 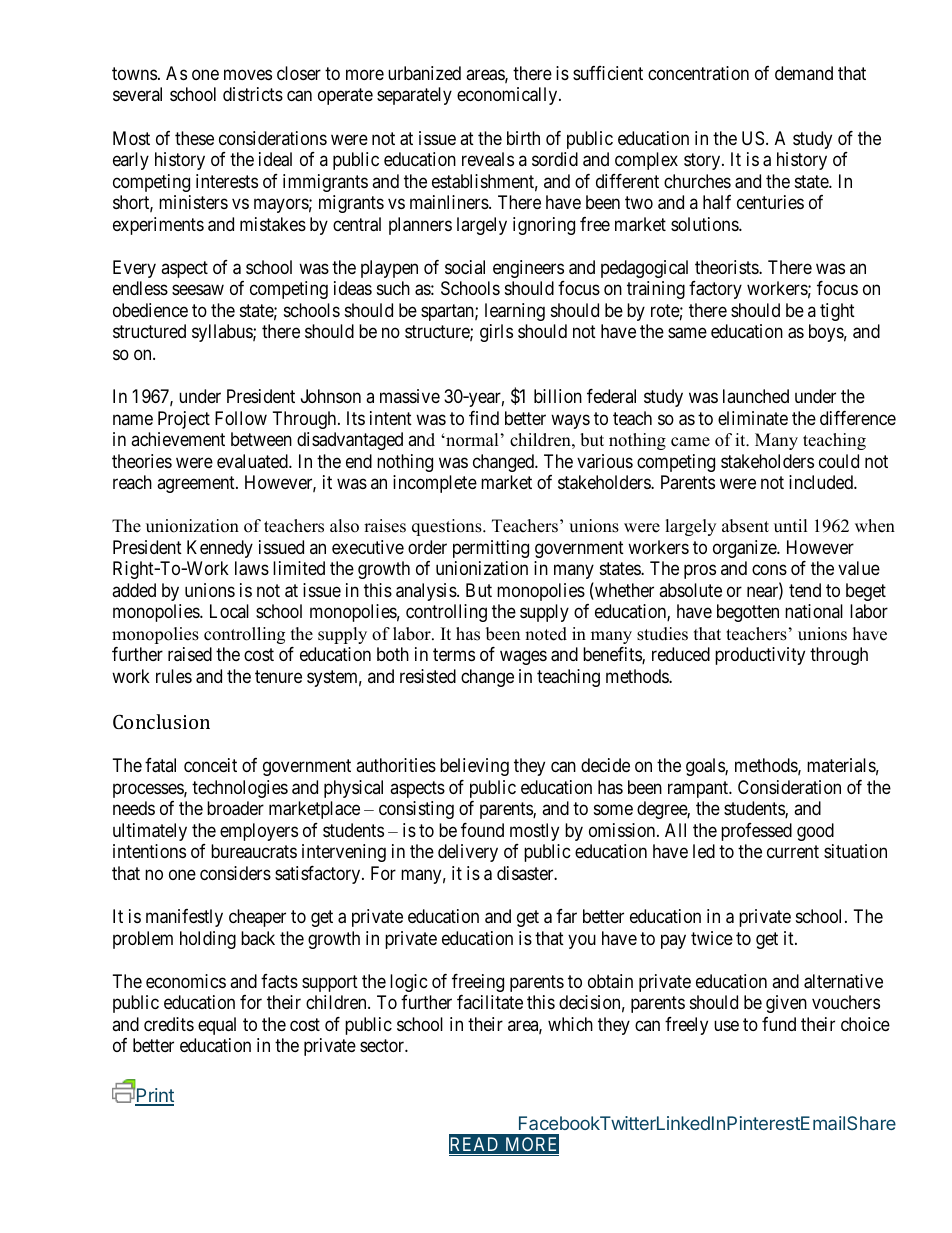 What do you see at coordinates (706, 767) in the screenshot?
I see `goals` at bounding box center [706, 767].
